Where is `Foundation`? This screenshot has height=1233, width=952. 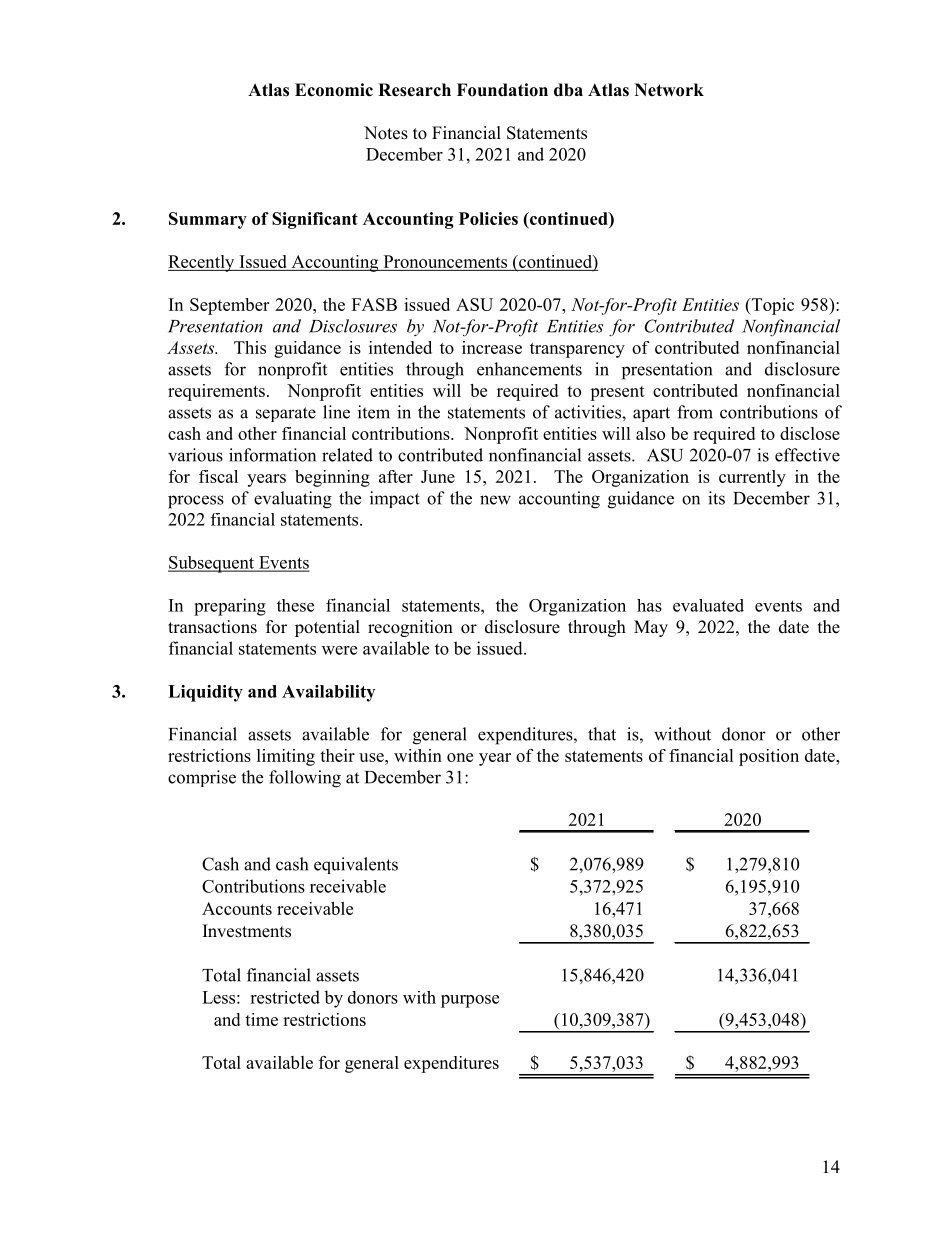 Foundation is located at coordinates (502, 90).
